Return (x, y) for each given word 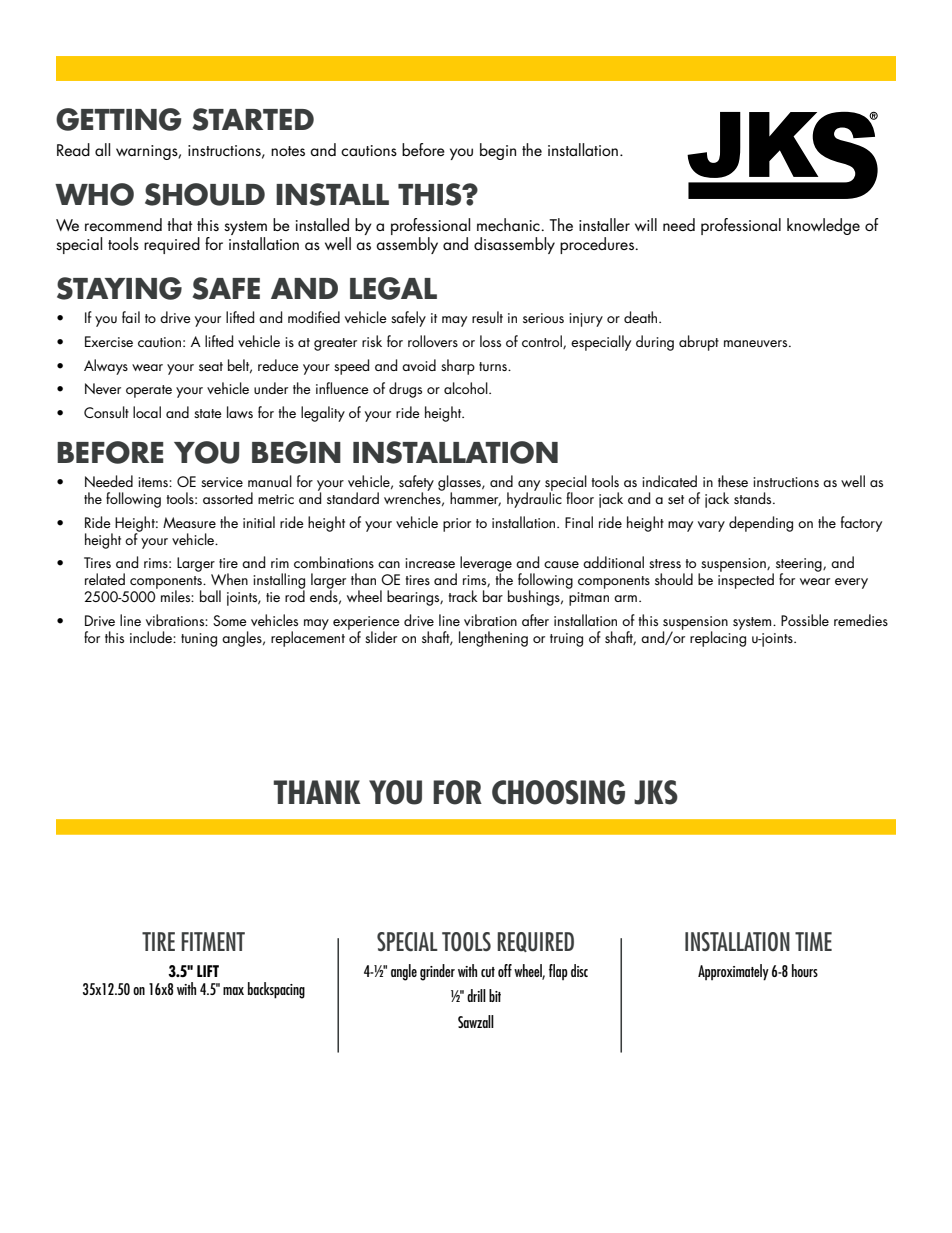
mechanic (509, 224)
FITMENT (213, 941)
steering (798, 566)
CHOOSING (558, 792)
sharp (458, 367)
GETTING (118, 119)
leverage (486, 565)
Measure (189, 522)
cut (488, 972)
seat (211, 366)
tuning (199, 640)
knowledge (823, 226)
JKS (656, 792)
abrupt (699, 343)
